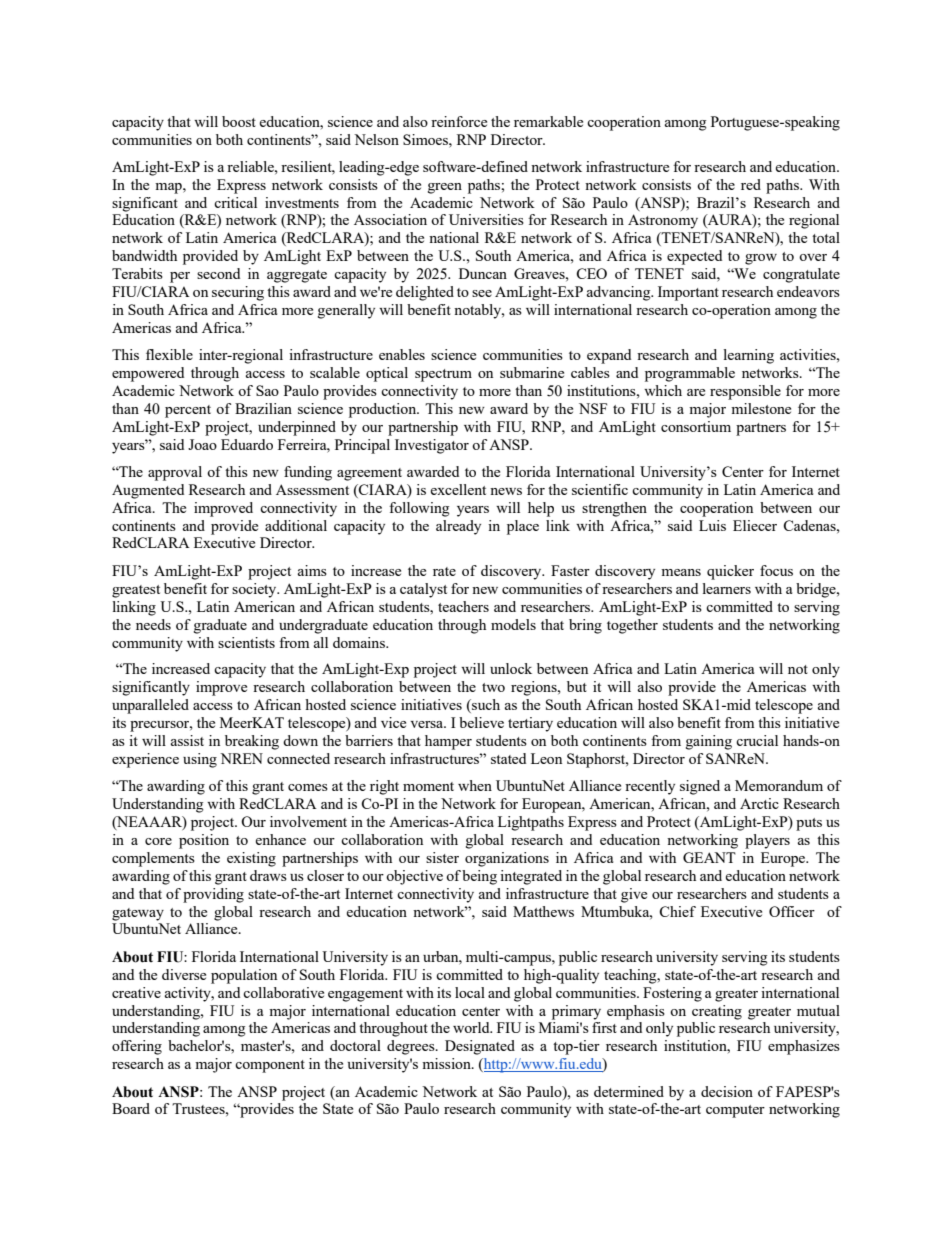 The width and height of the image is (952, 1233). What do you see at coordinates (459, 121) in the image?
I see `reinforce` at bounding box center [459, 121].
